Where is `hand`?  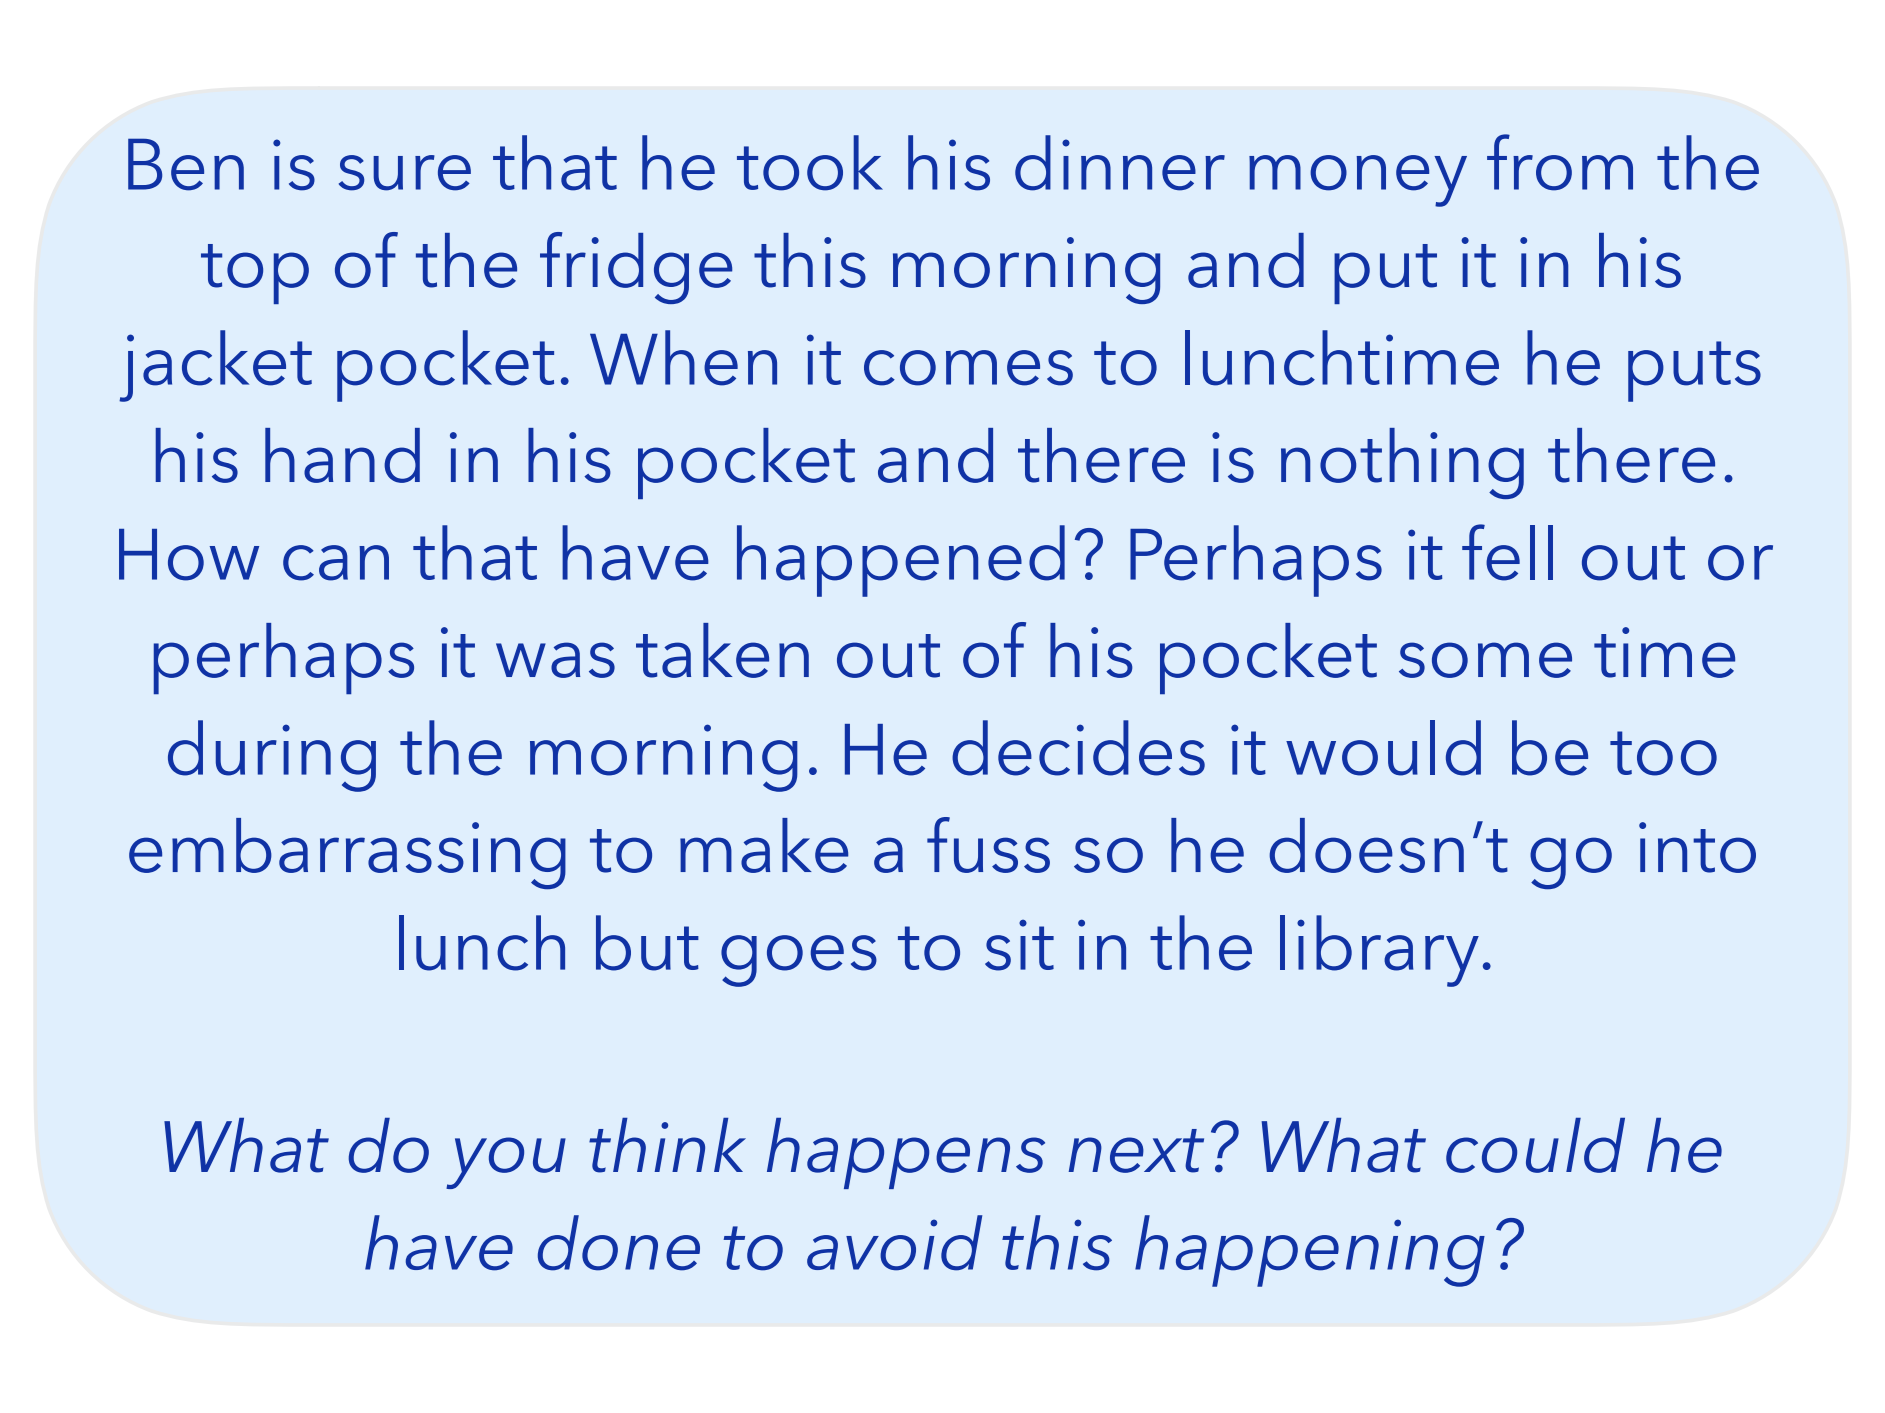 hand is located at coordinates (342, 455).
